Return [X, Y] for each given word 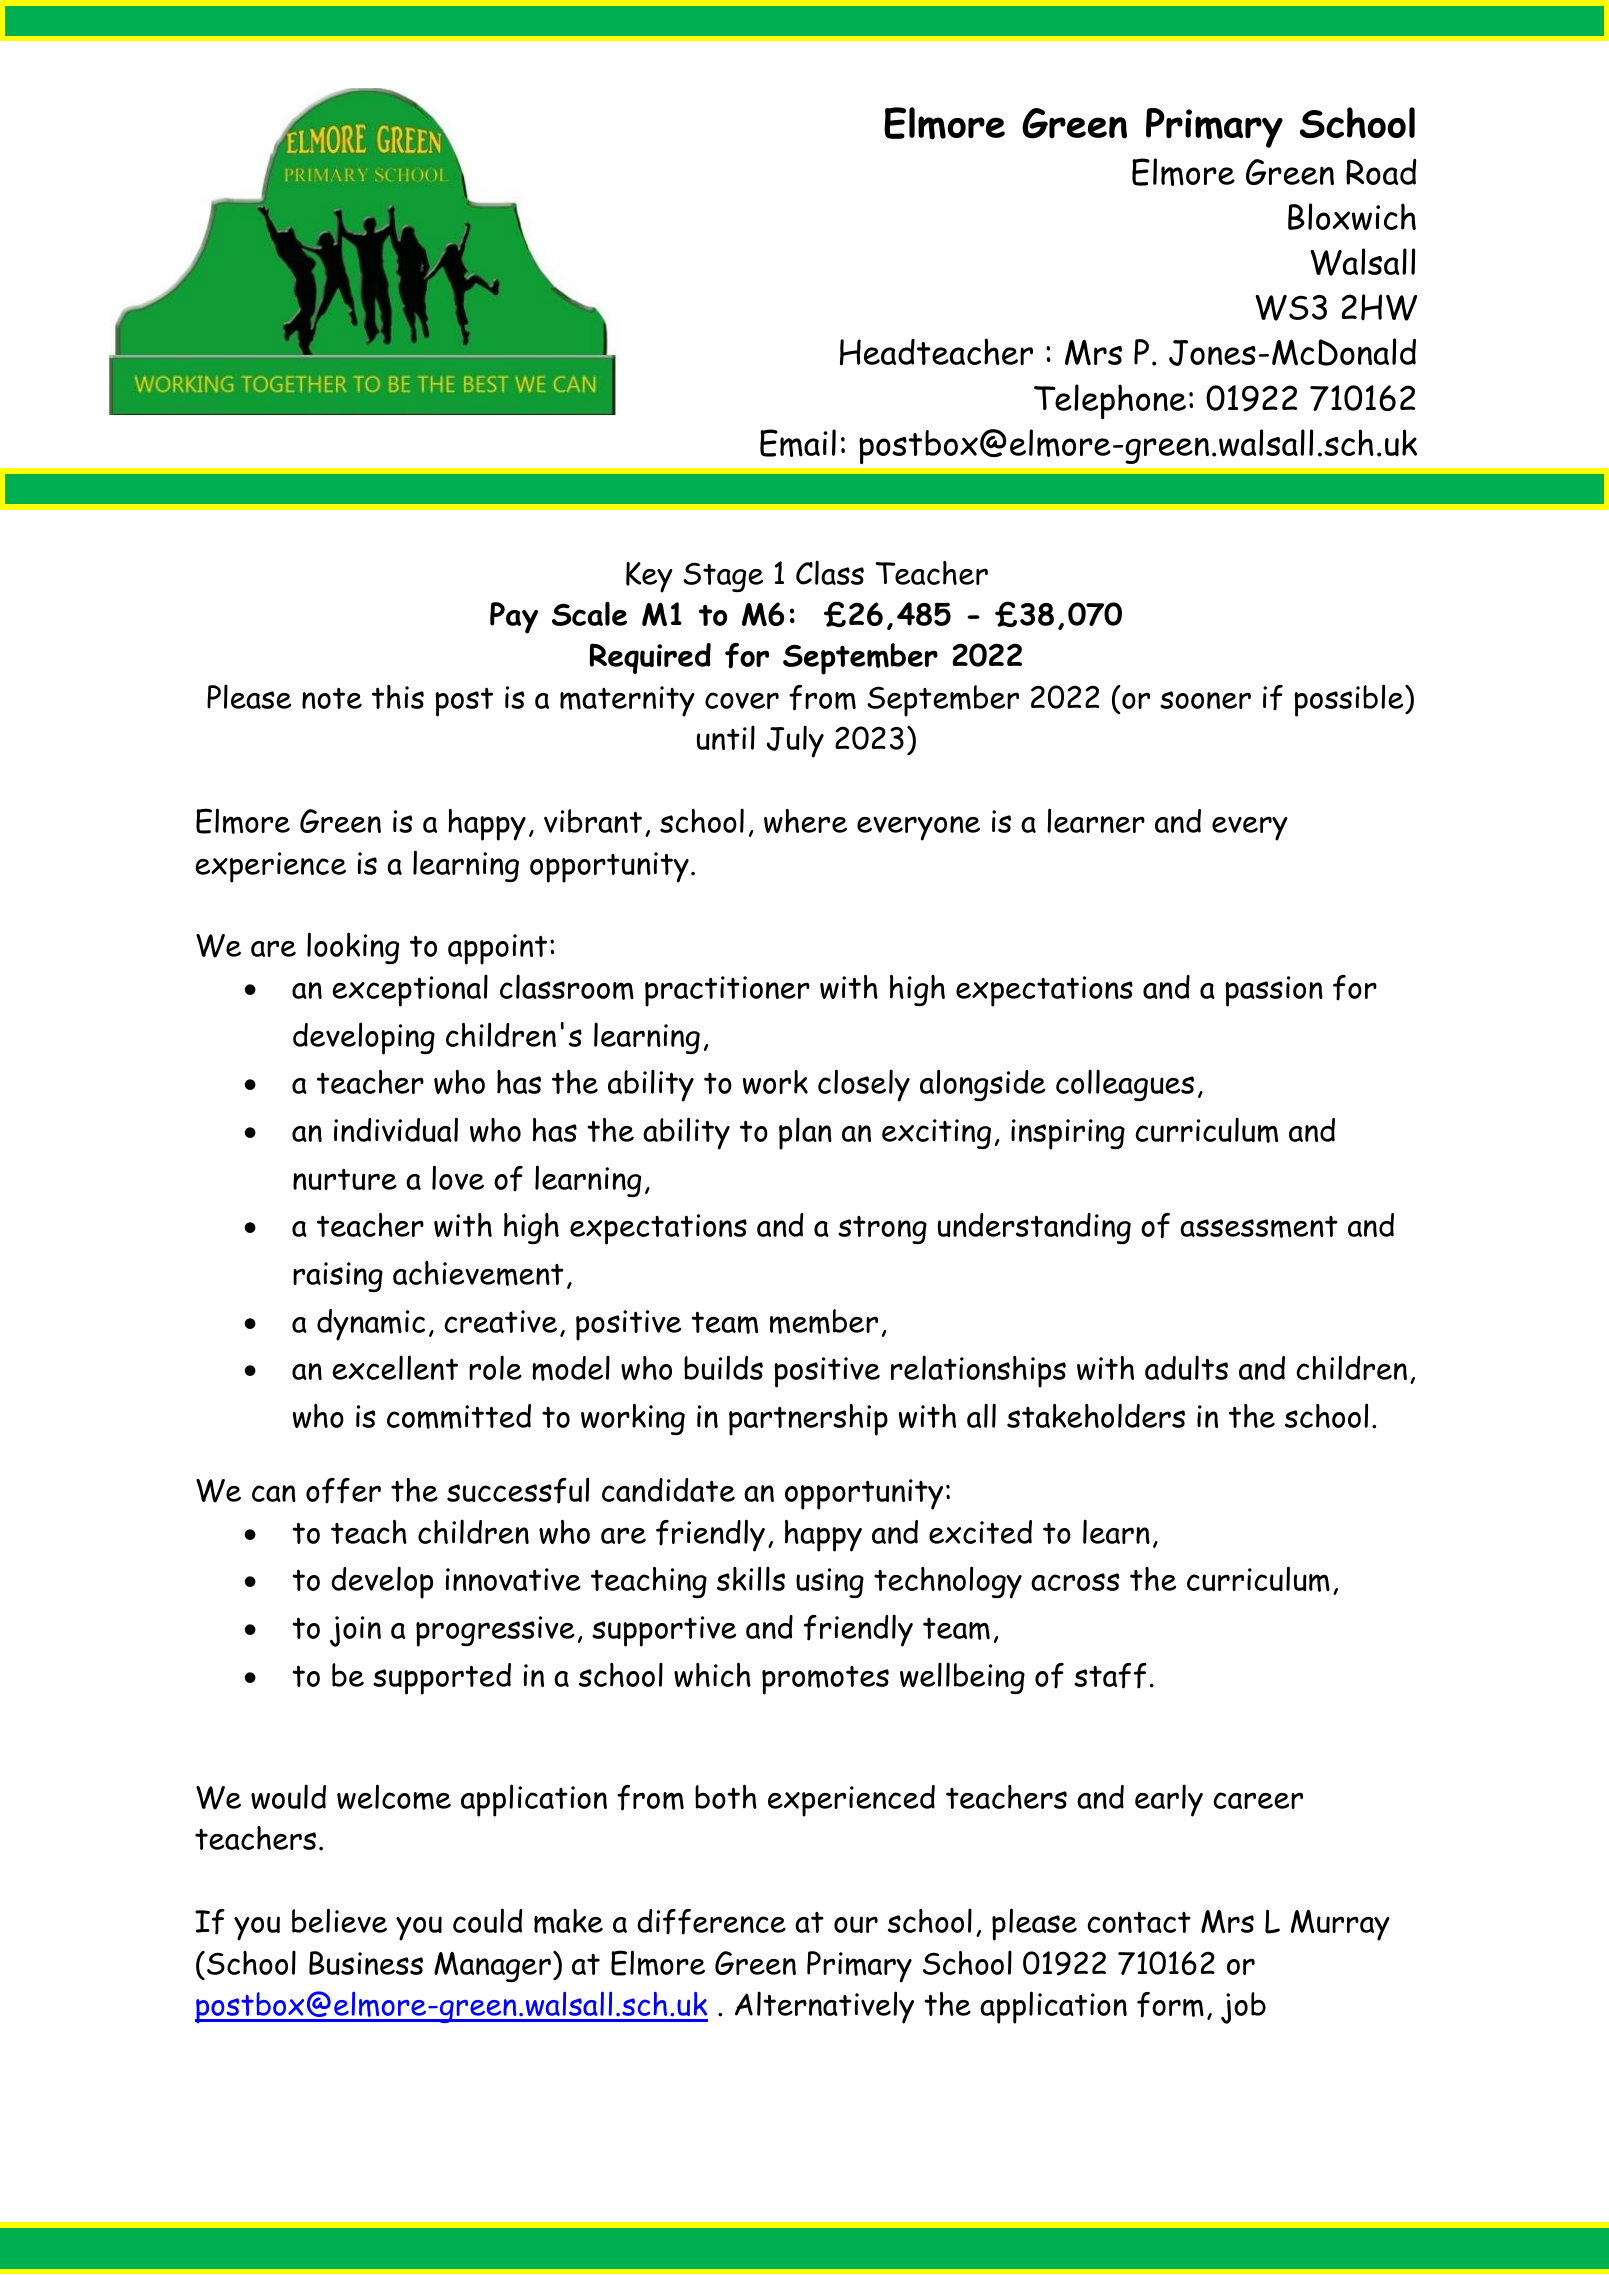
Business [366, 1963]
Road [1381, 172]
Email [798, 443]
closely [864, 1085]
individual [396, 1129]
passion [1274, 991]
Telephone [1110, 401]
